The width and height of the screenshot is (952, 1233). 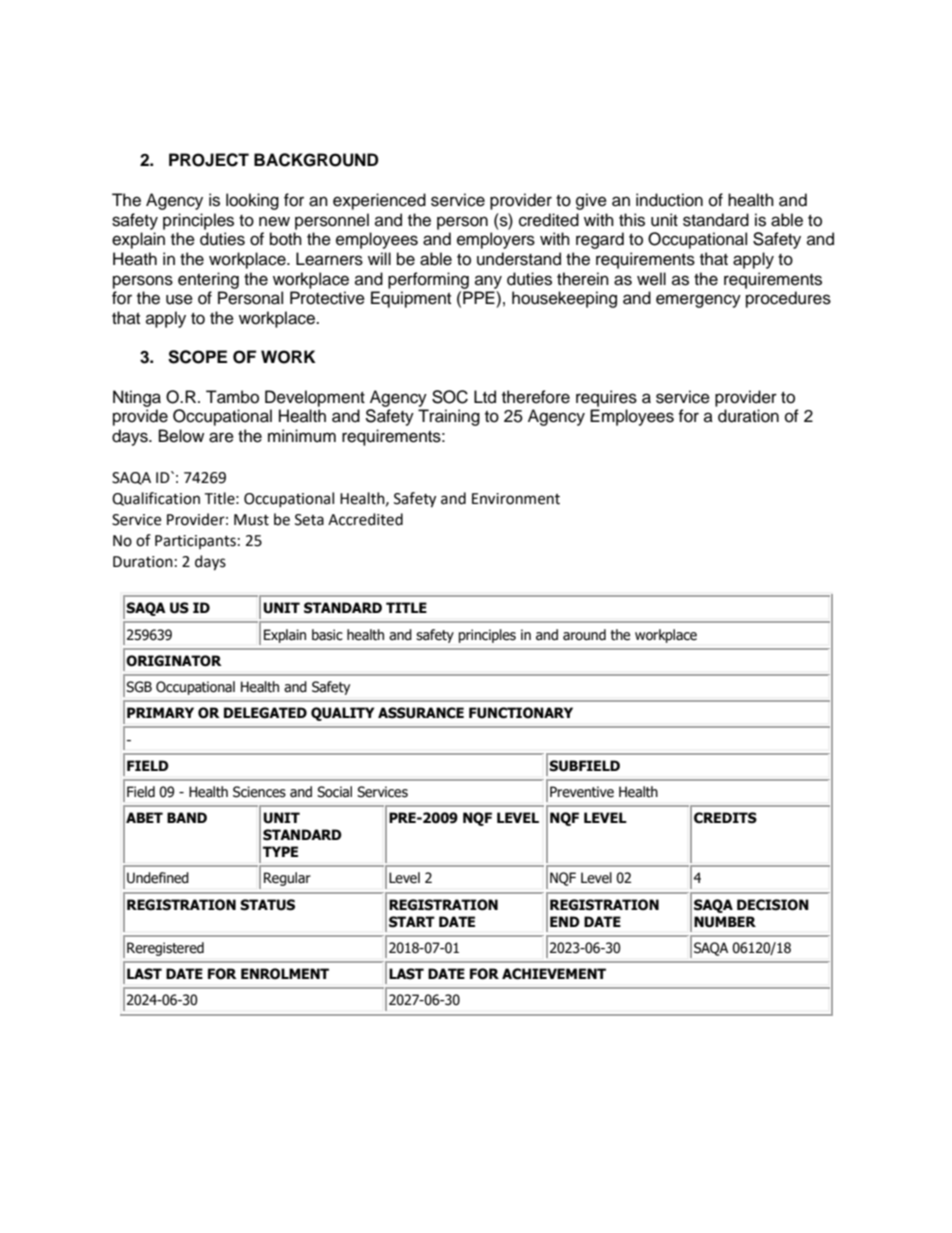 What do you see at coordinates (584, 635) in the screenshot?
I see `around` at bounding box center [584, 635].
